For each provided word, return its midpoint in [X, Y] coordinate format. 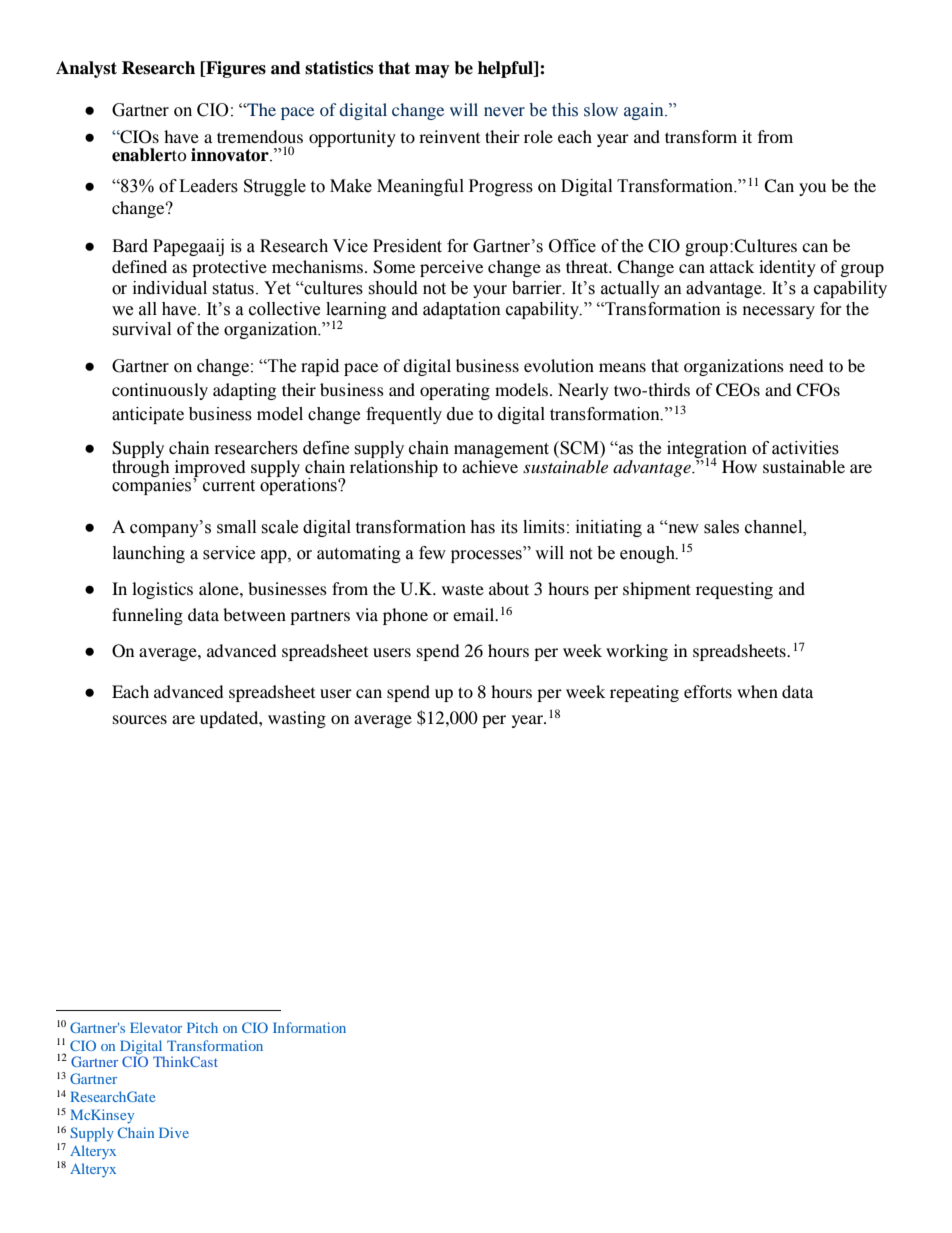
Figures [235, 69]
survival [141, 329]
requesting [734, 590]
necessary [779, 312]
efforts [708, 691]
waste [463, 590]
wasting [297, 719]
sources [140, 719]
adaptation [462, 310]
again [645, 111]
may [432, 71]
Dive [174, 1132]
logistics [162, 590]
